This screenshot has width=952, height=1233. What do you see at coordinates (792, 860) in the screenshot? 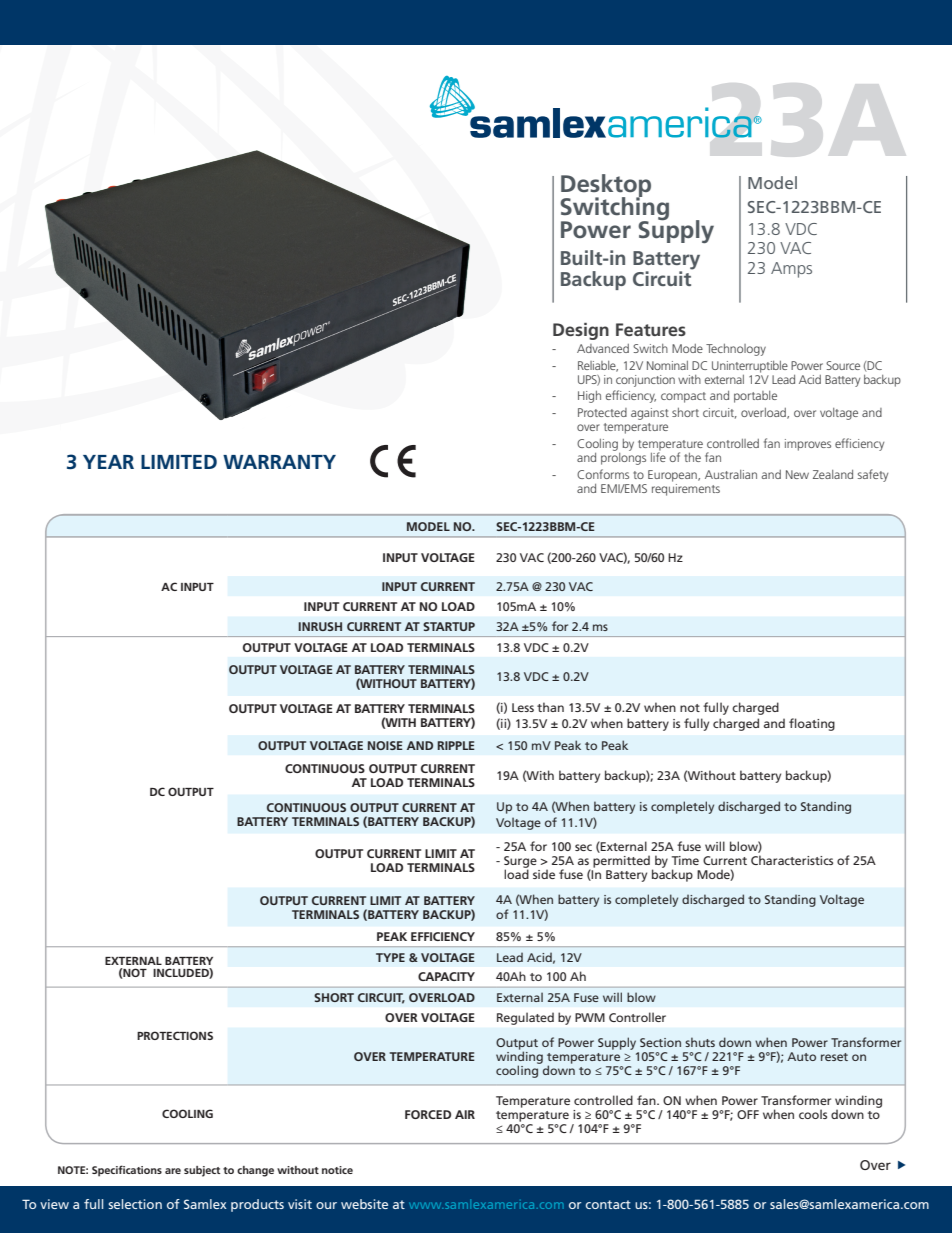
I see `Characteristics` at bounding box center [792, 860].
